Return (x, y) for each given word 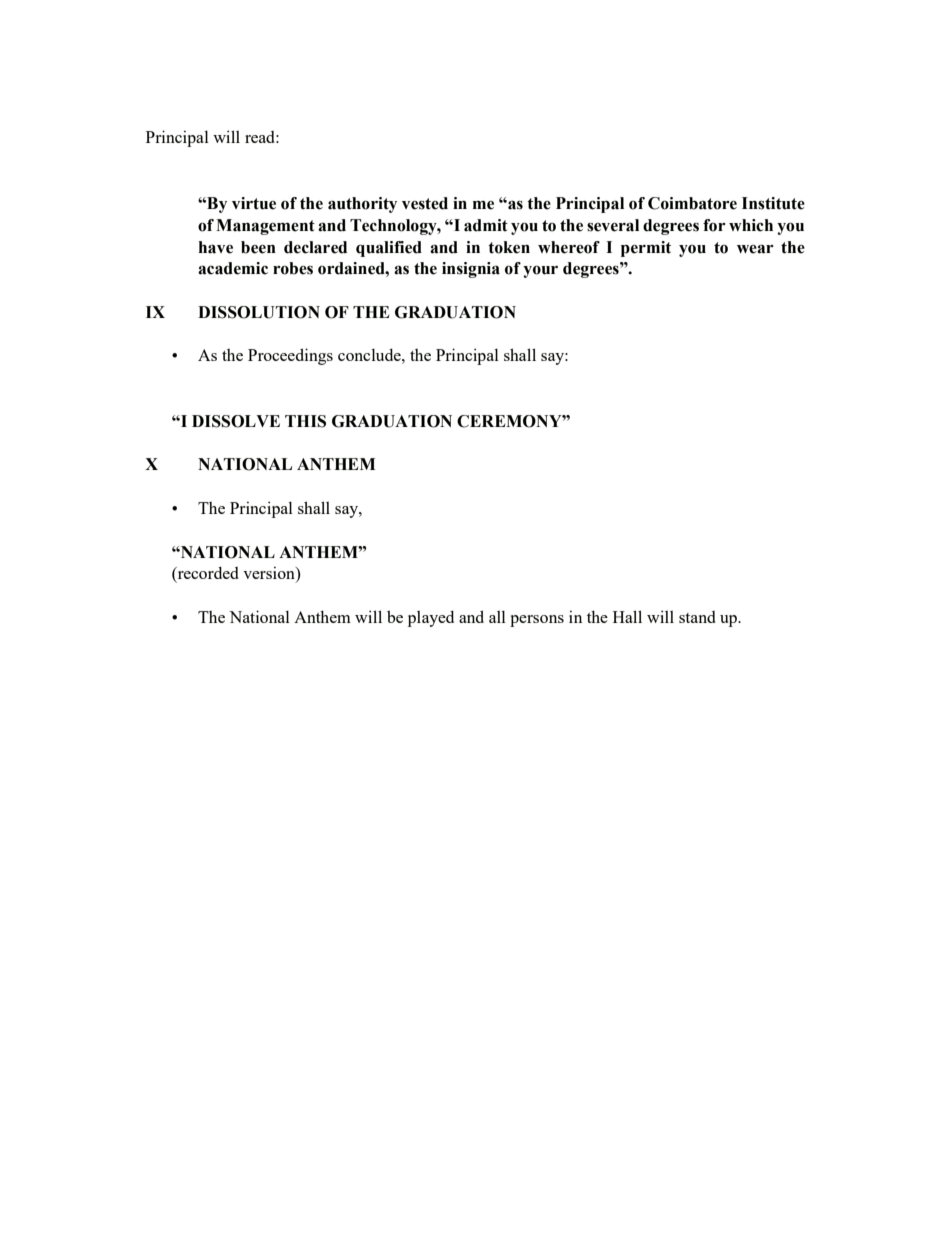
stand (697, 617)
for (714, 225)
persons (537, 621)
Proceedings (290, 356)
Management (265, 227)
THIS (305, 421)
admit (486, 225)
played (431, 618)
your (540, 271)
